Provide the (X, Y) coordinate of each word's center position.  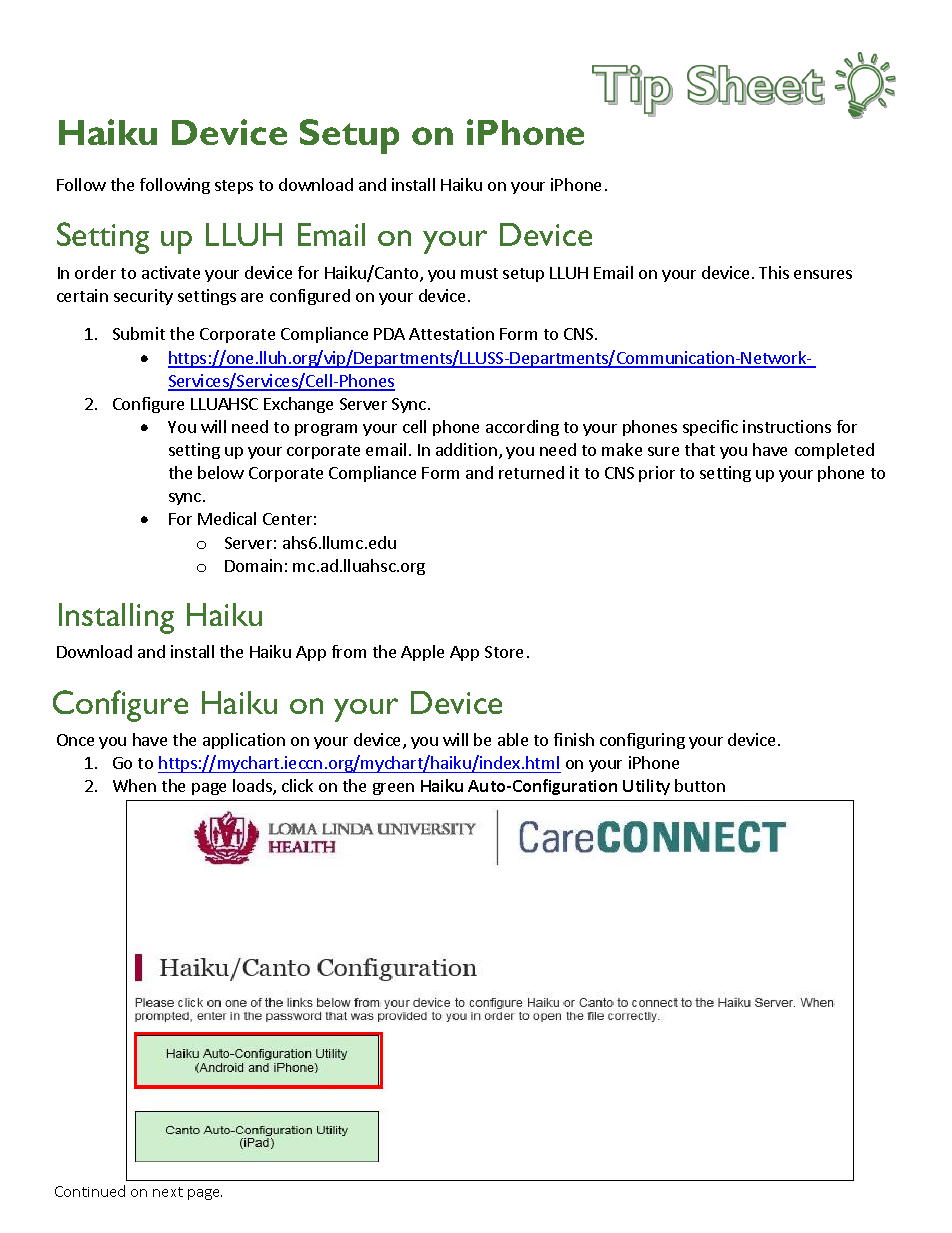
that (700, 449)
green (393, 789)
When (134, 785)
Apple (422, 653)
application (244, 741)
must (479, 273)
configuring (642, 741)
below (221, 472)
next (168, 1192)
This (774, 272)
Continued (90, 1191)
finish (574, 739)
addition (466, 449)
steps (234, 187)
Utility (646, 787)
